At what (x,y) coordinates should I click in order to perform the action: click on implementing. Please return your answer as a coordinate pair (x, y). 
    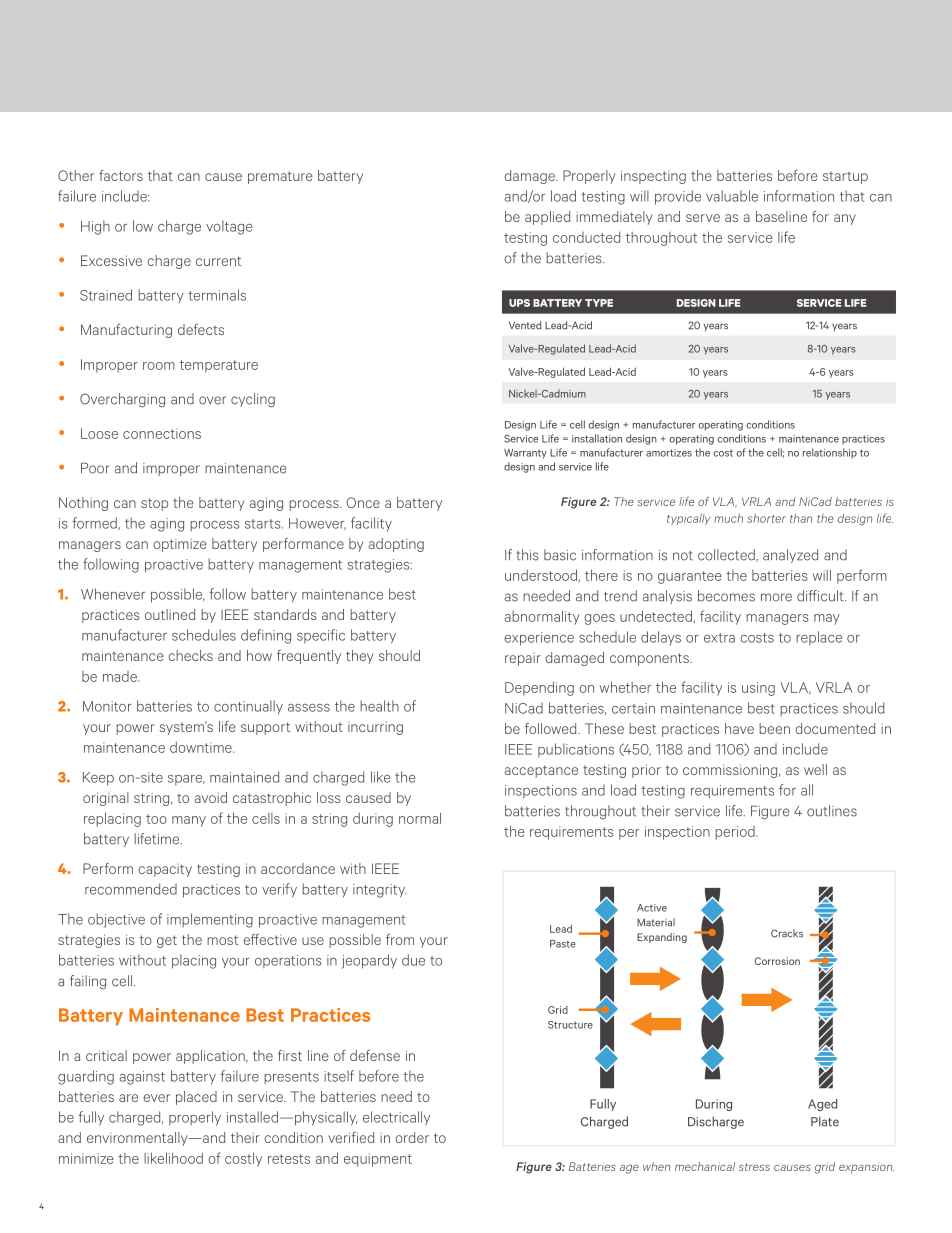
    Looking at the image, I should click on (210, 920).
